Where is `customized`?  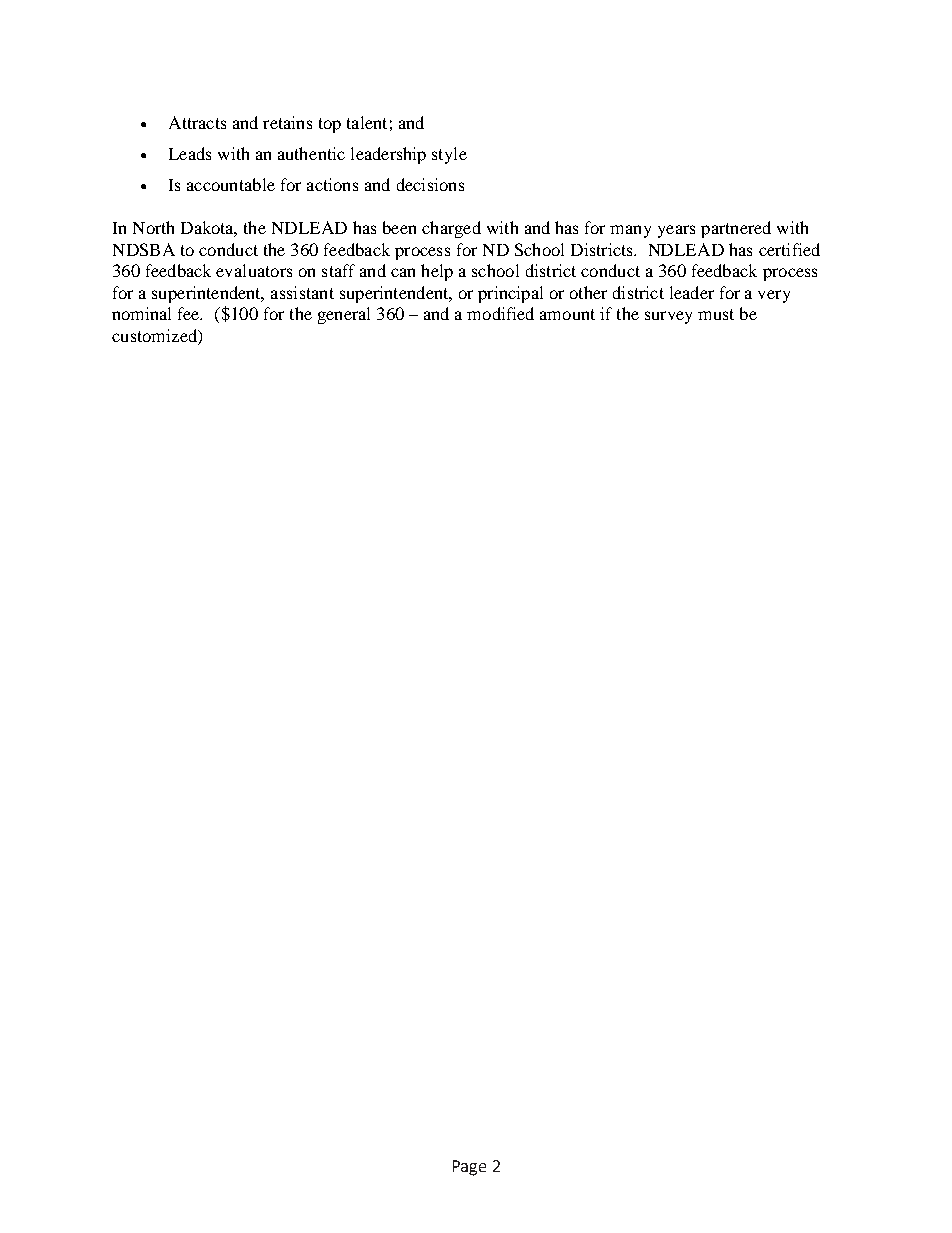 customized is located at coordinates (155, 337).
